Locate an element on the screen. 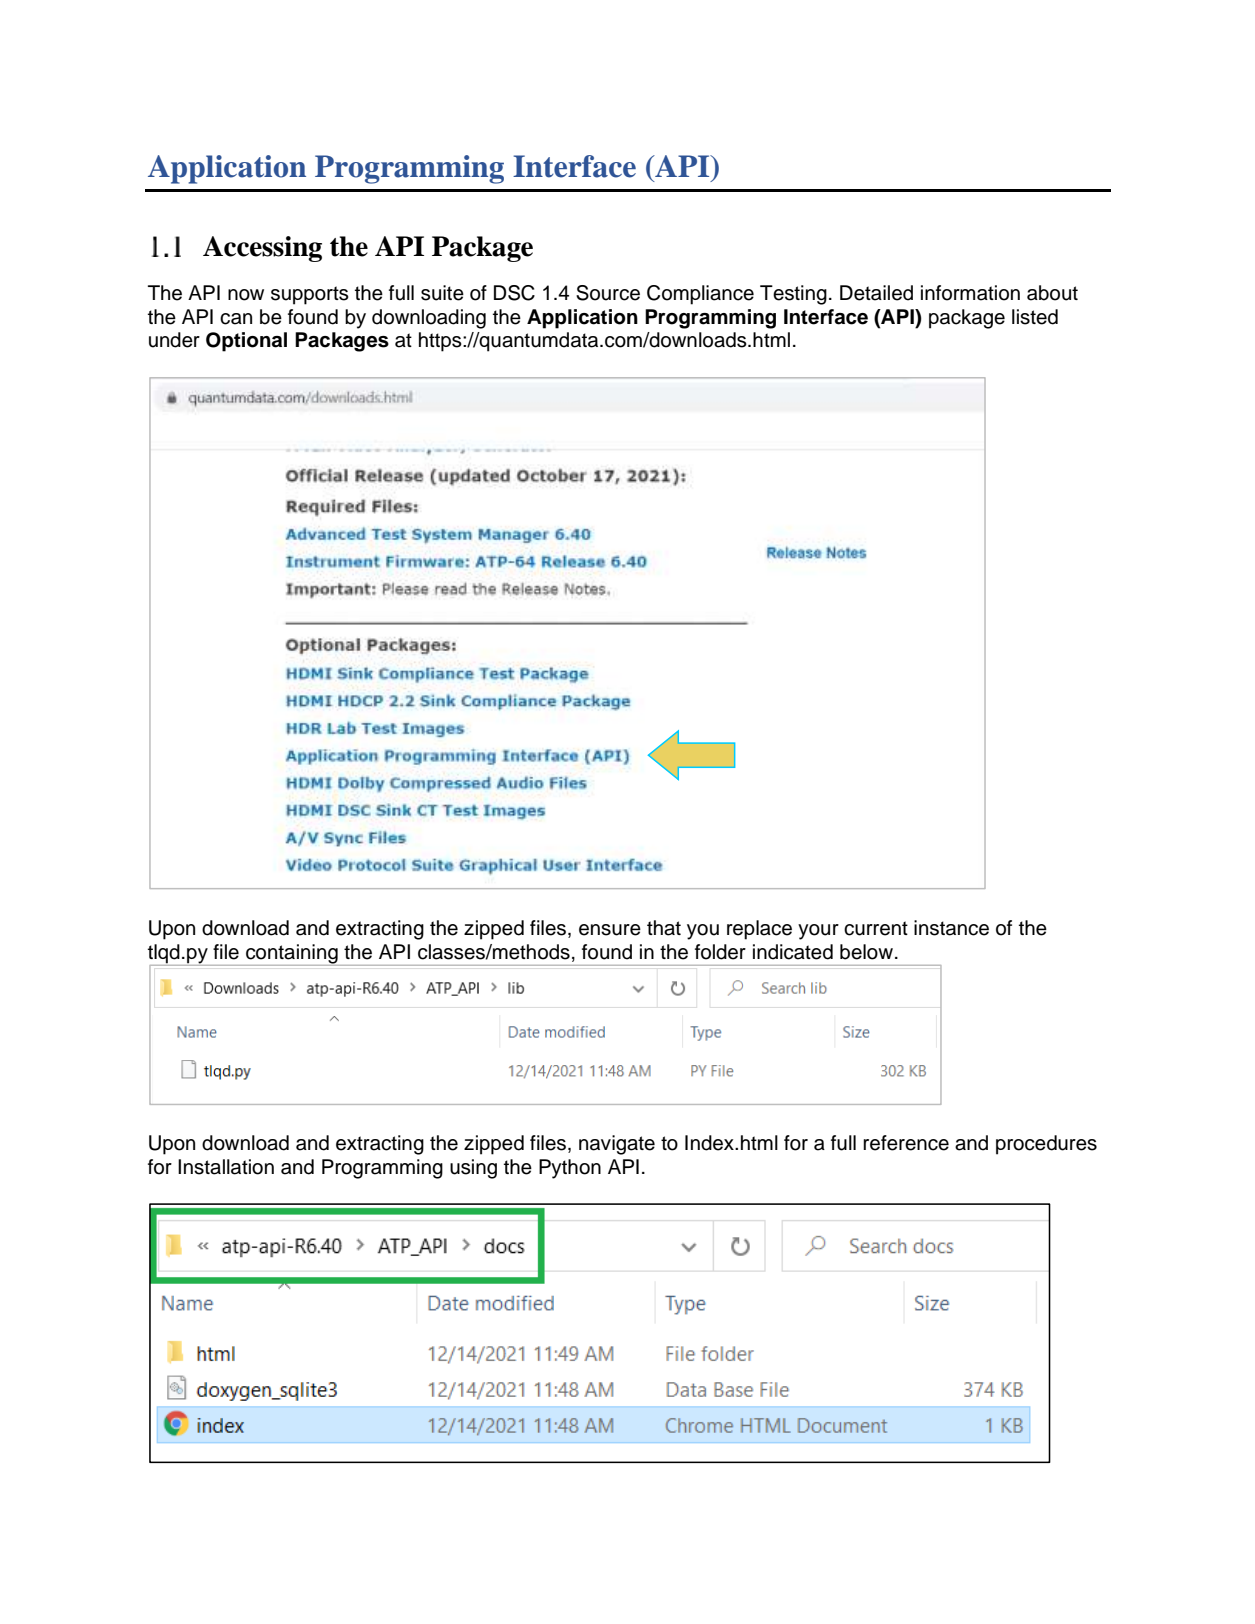  current is located at coordinates (876, 928).
